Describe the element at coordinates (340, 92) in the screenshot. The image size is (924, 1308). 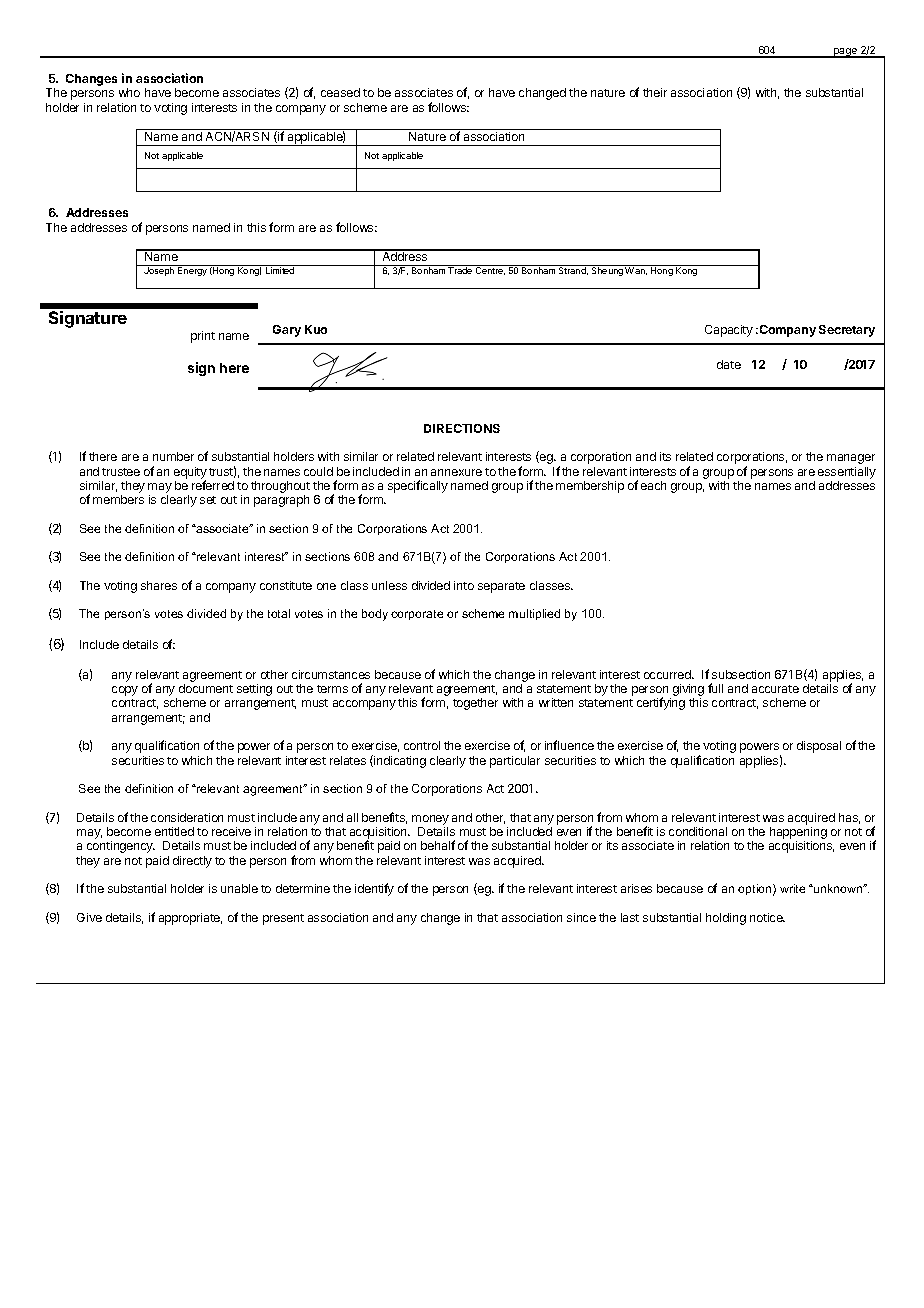
I see `ceased` at that location.
